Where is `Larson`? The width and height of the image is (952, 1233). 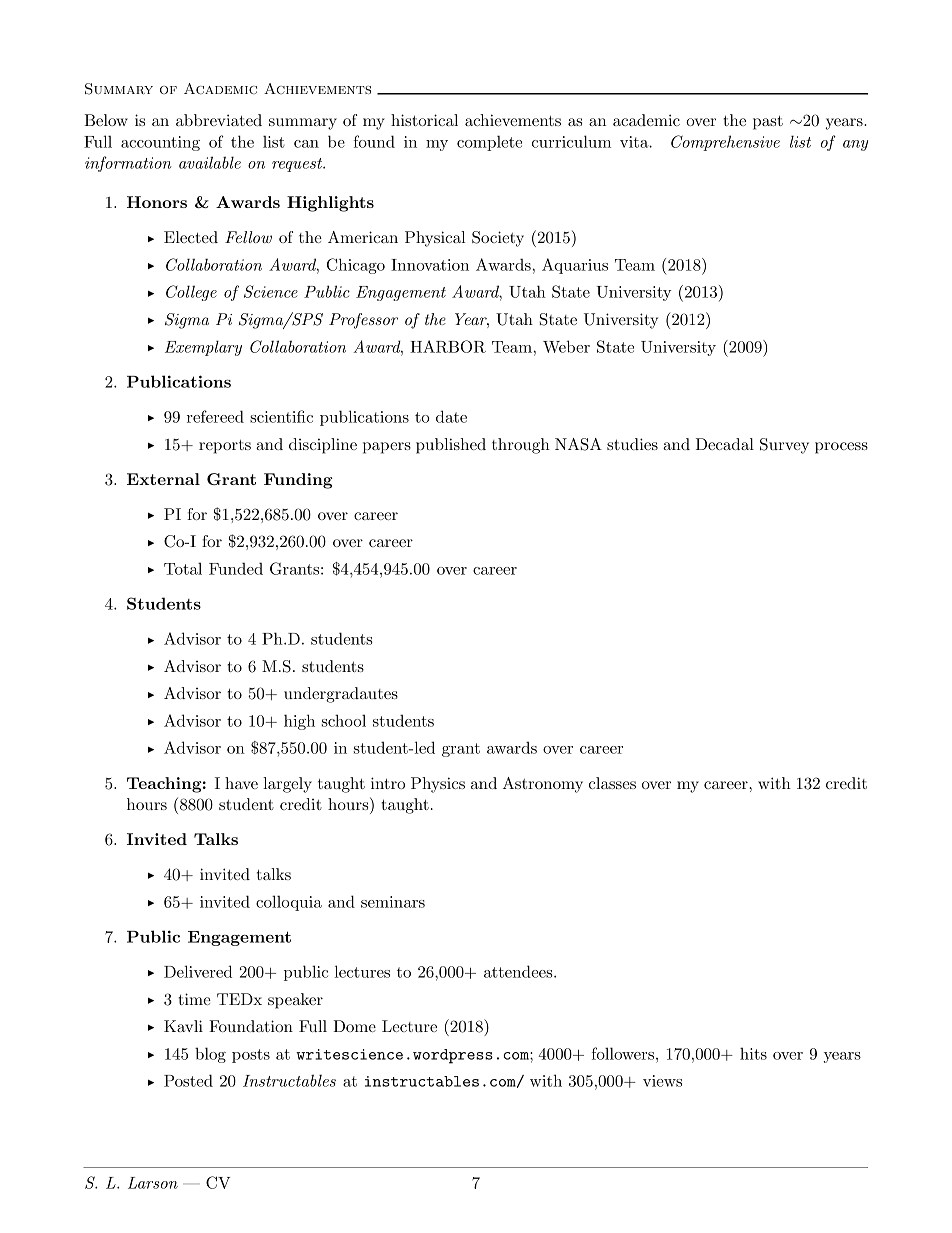 Larson is located at coordinates (153, 1183).
